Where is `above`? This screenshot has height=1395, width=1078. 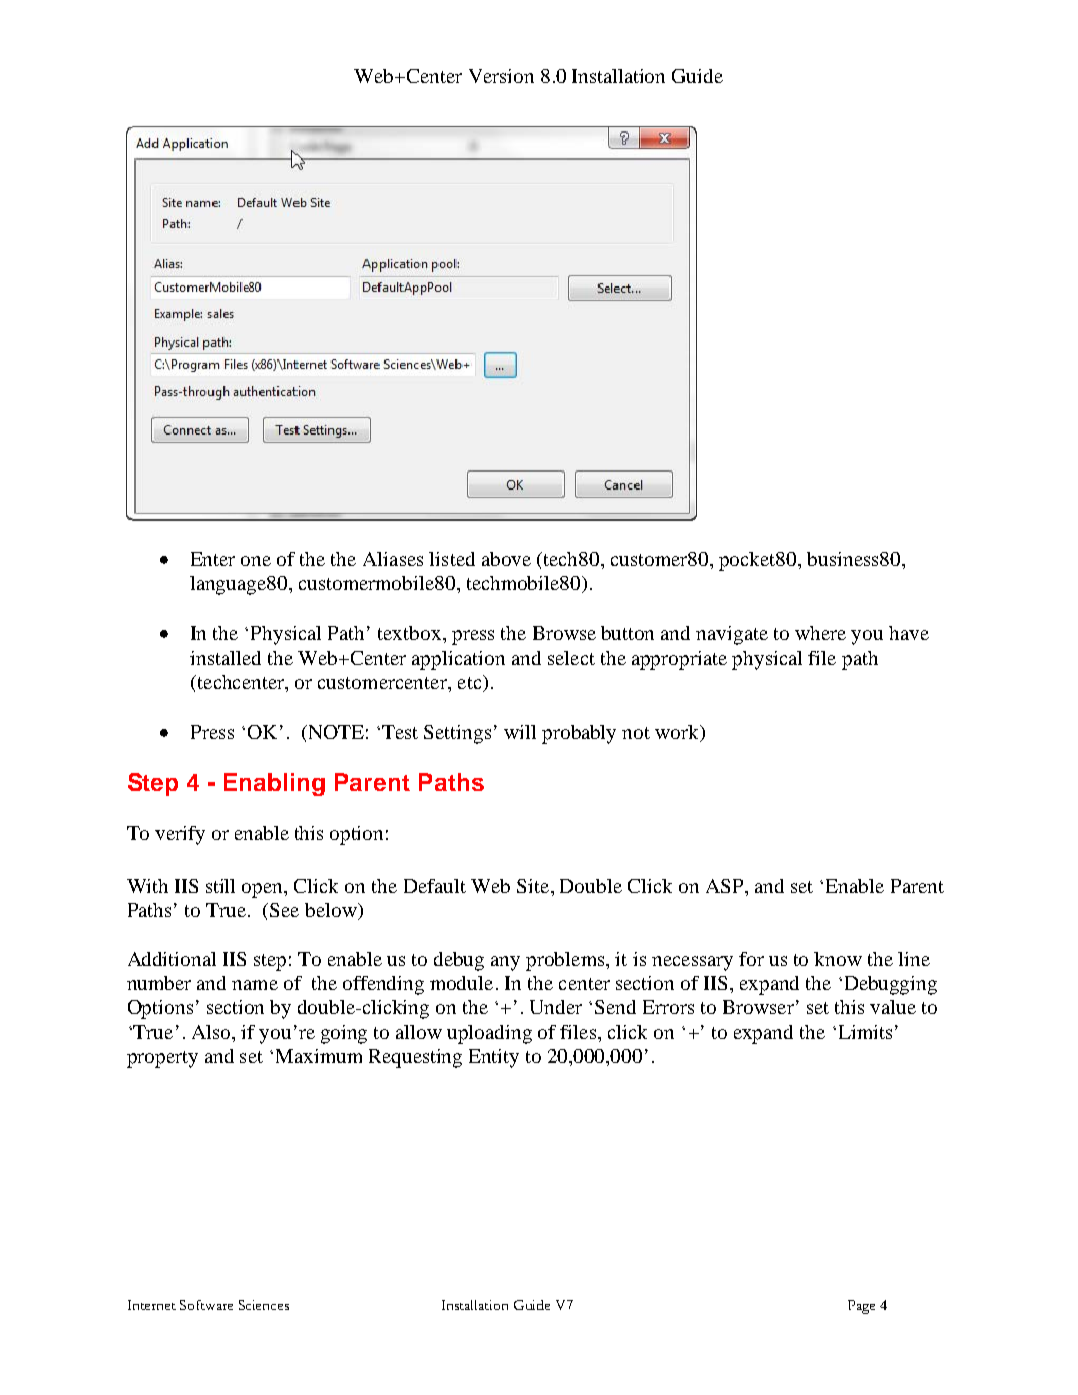
above is located at coordinates (506, 559).
